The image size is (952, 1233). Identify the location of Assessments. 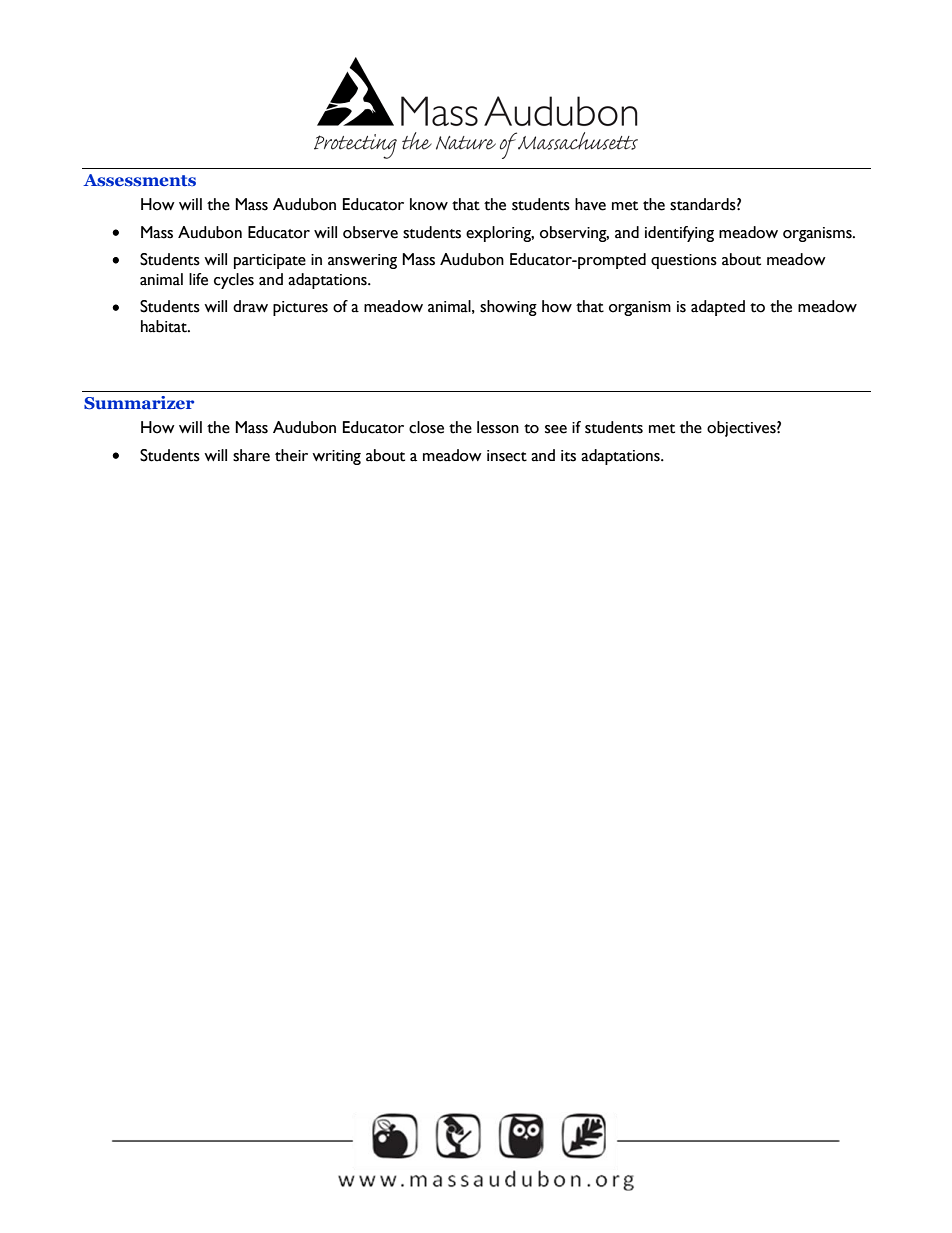
(139, 180).
